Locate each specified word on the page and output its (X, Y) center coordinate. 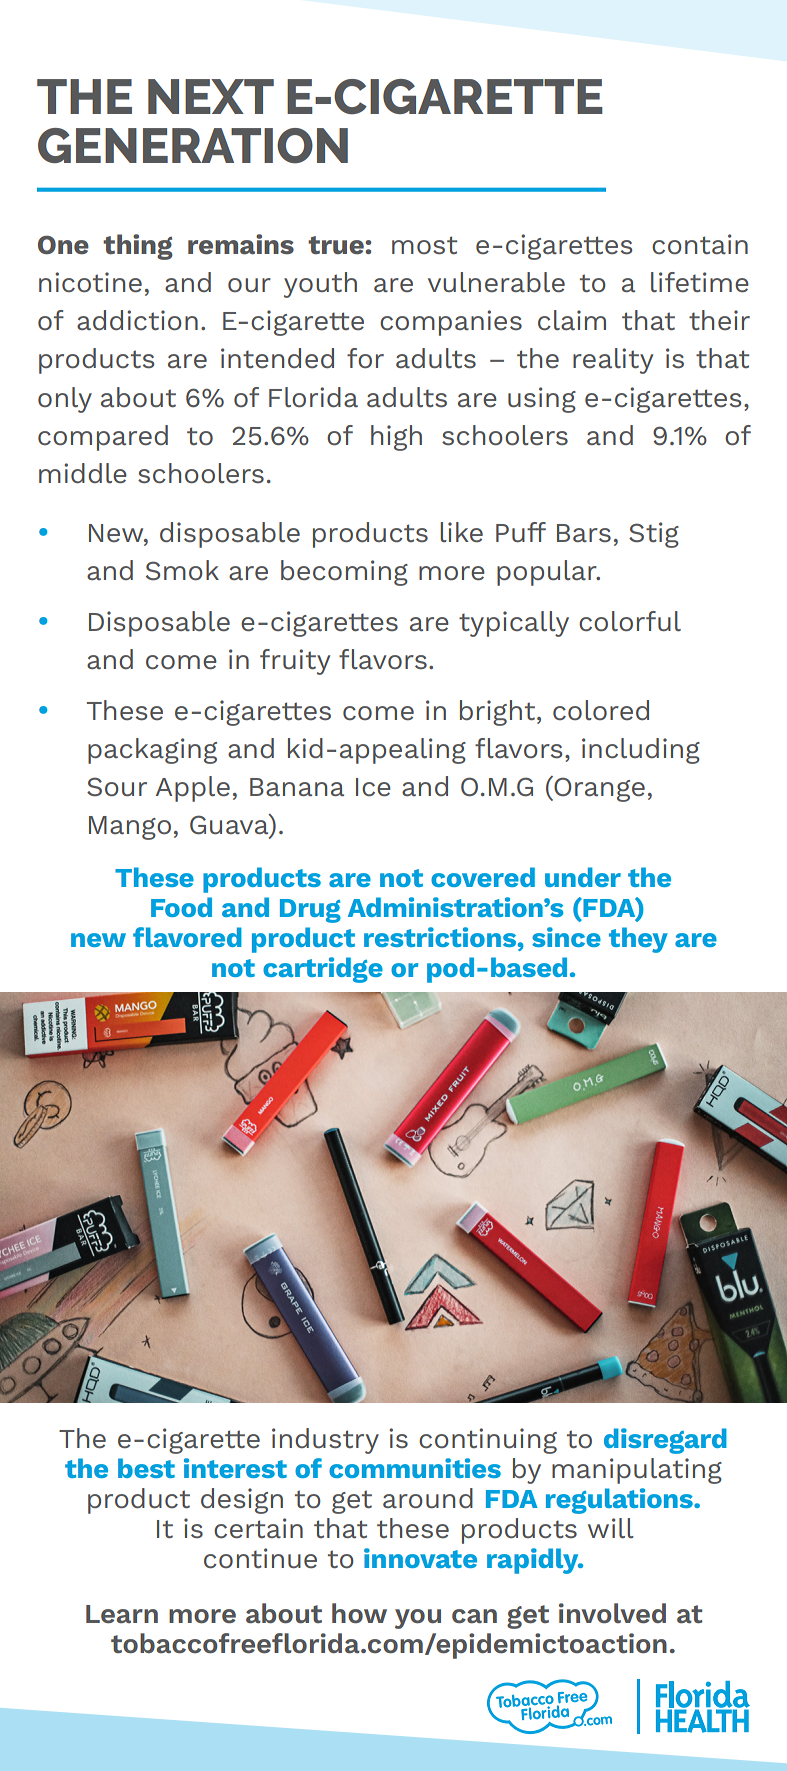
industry (325, 1441)
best (146, 1468)
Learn (122, 1614)
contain (700, 244)
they (638, 940)
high (396, 438)
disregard (665, 1441)
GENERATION (193, 146)
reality (613, 361)
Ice (373, 787)
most (424, 245)
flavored (187, 937)
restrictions (440, 937)
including (641, 751)
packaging (152, 751)
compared (103, 438)
